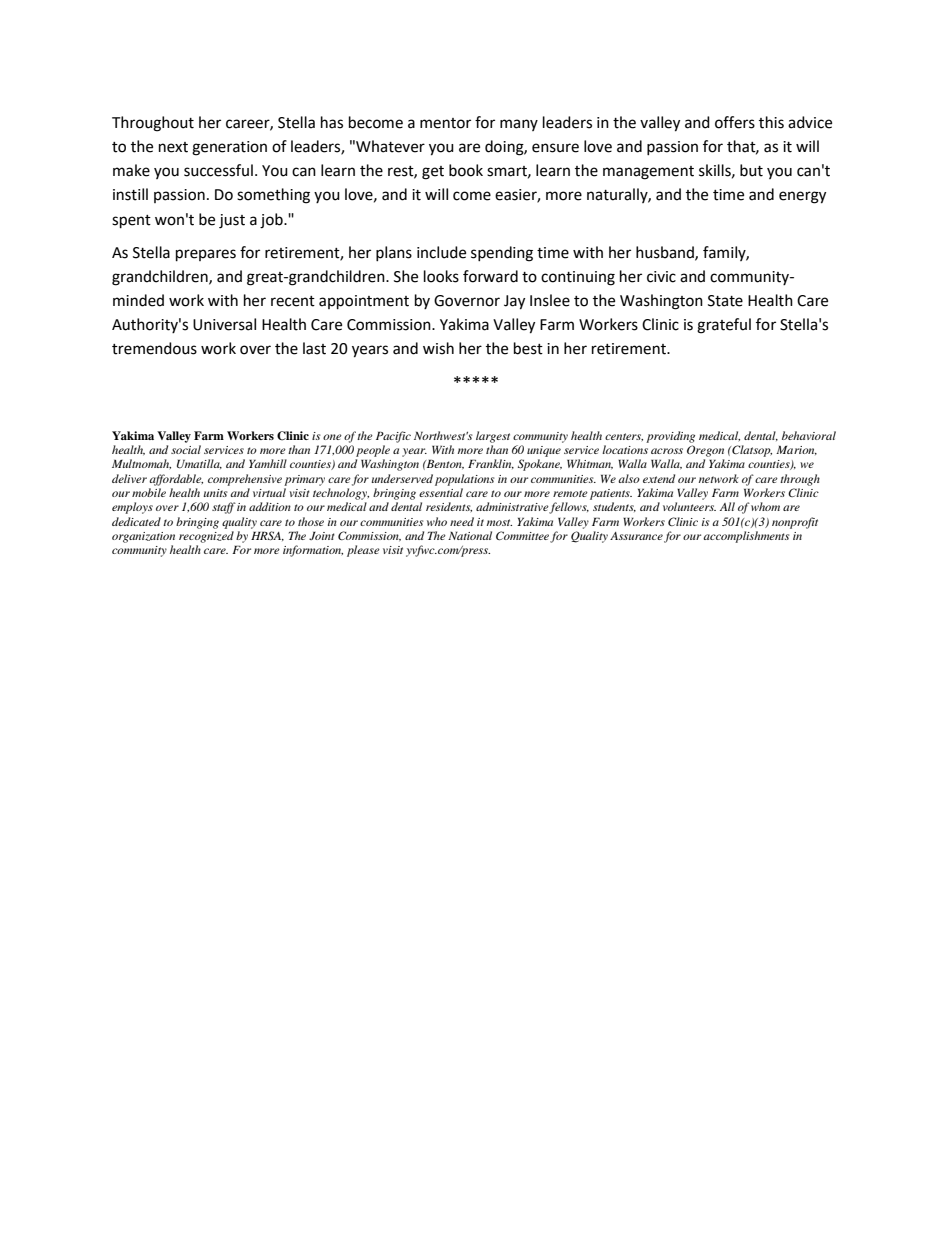 The height and width of the image is (1233, 952). I want to click on social, so click(186, 449).
